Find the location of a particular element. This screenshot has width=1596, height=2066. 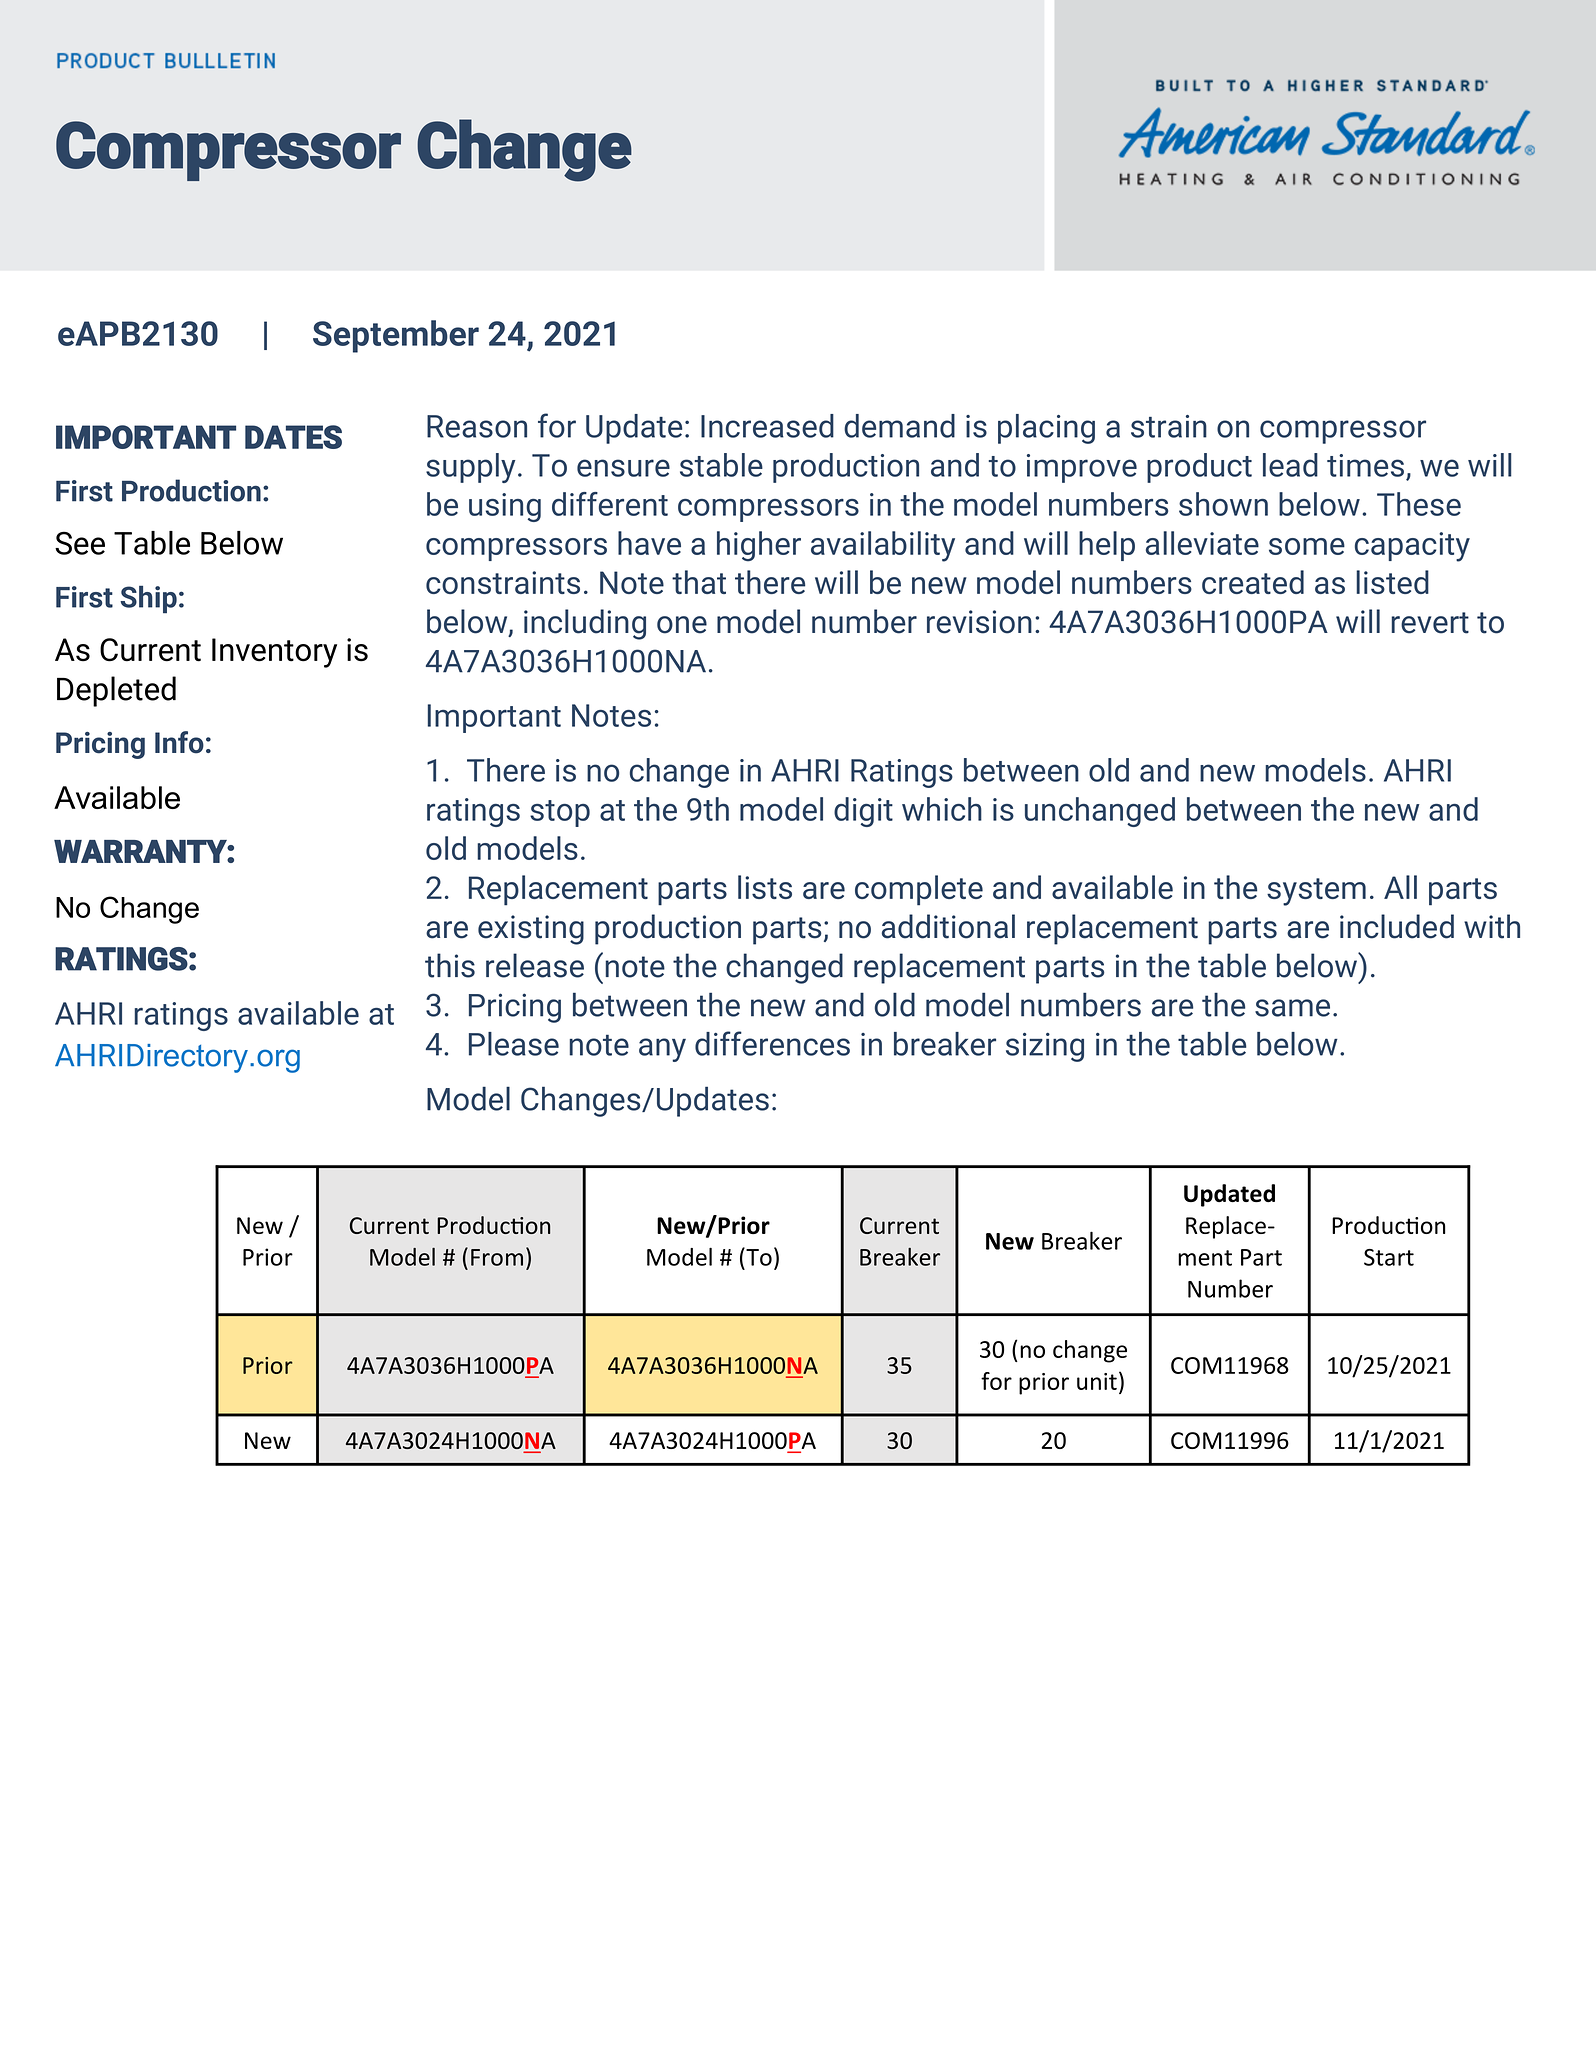

Increased is located at coordinates (767, 426).
